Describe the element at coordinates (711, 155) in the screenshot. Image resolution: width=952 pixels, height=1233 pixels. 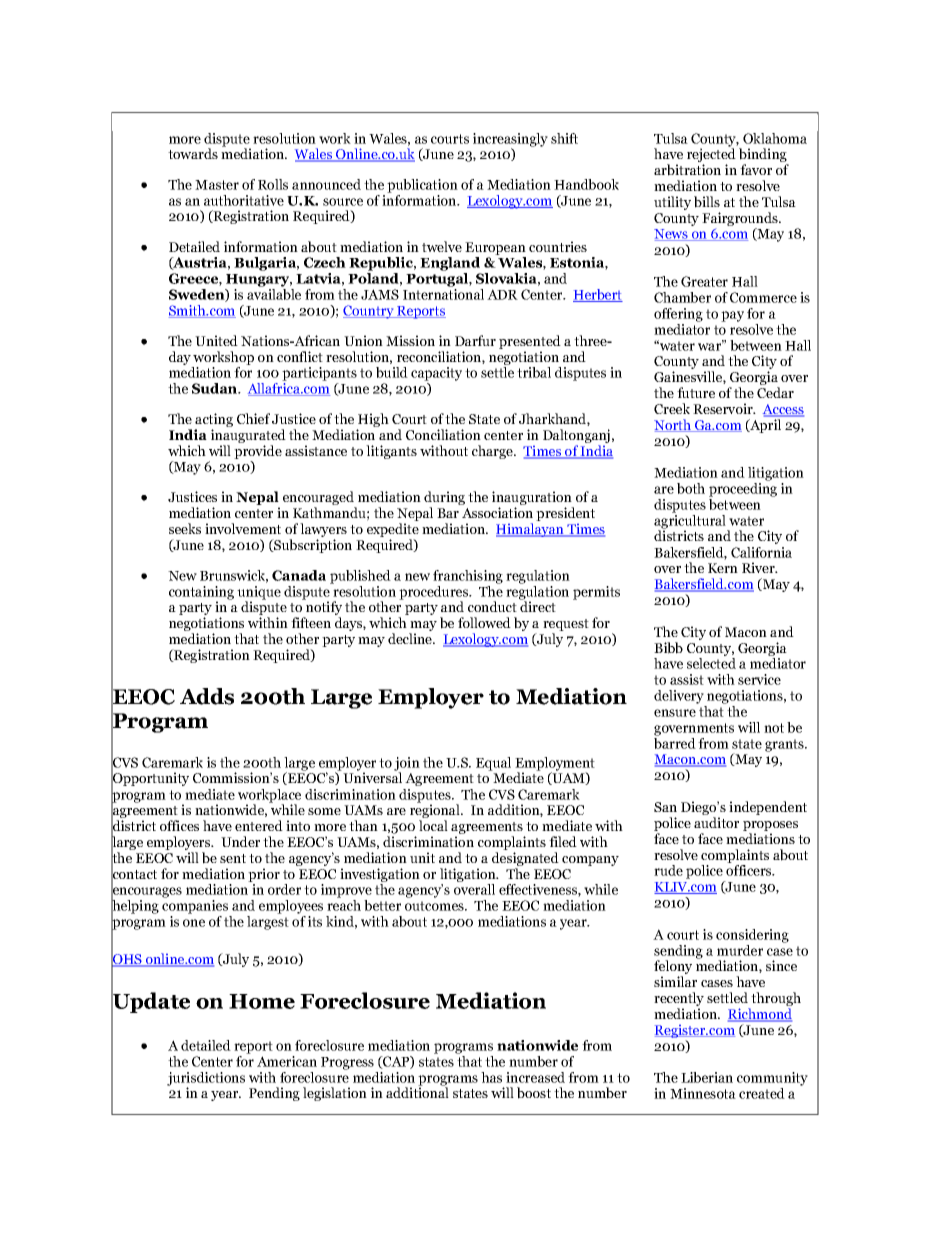
I see `rejected` at that location.
